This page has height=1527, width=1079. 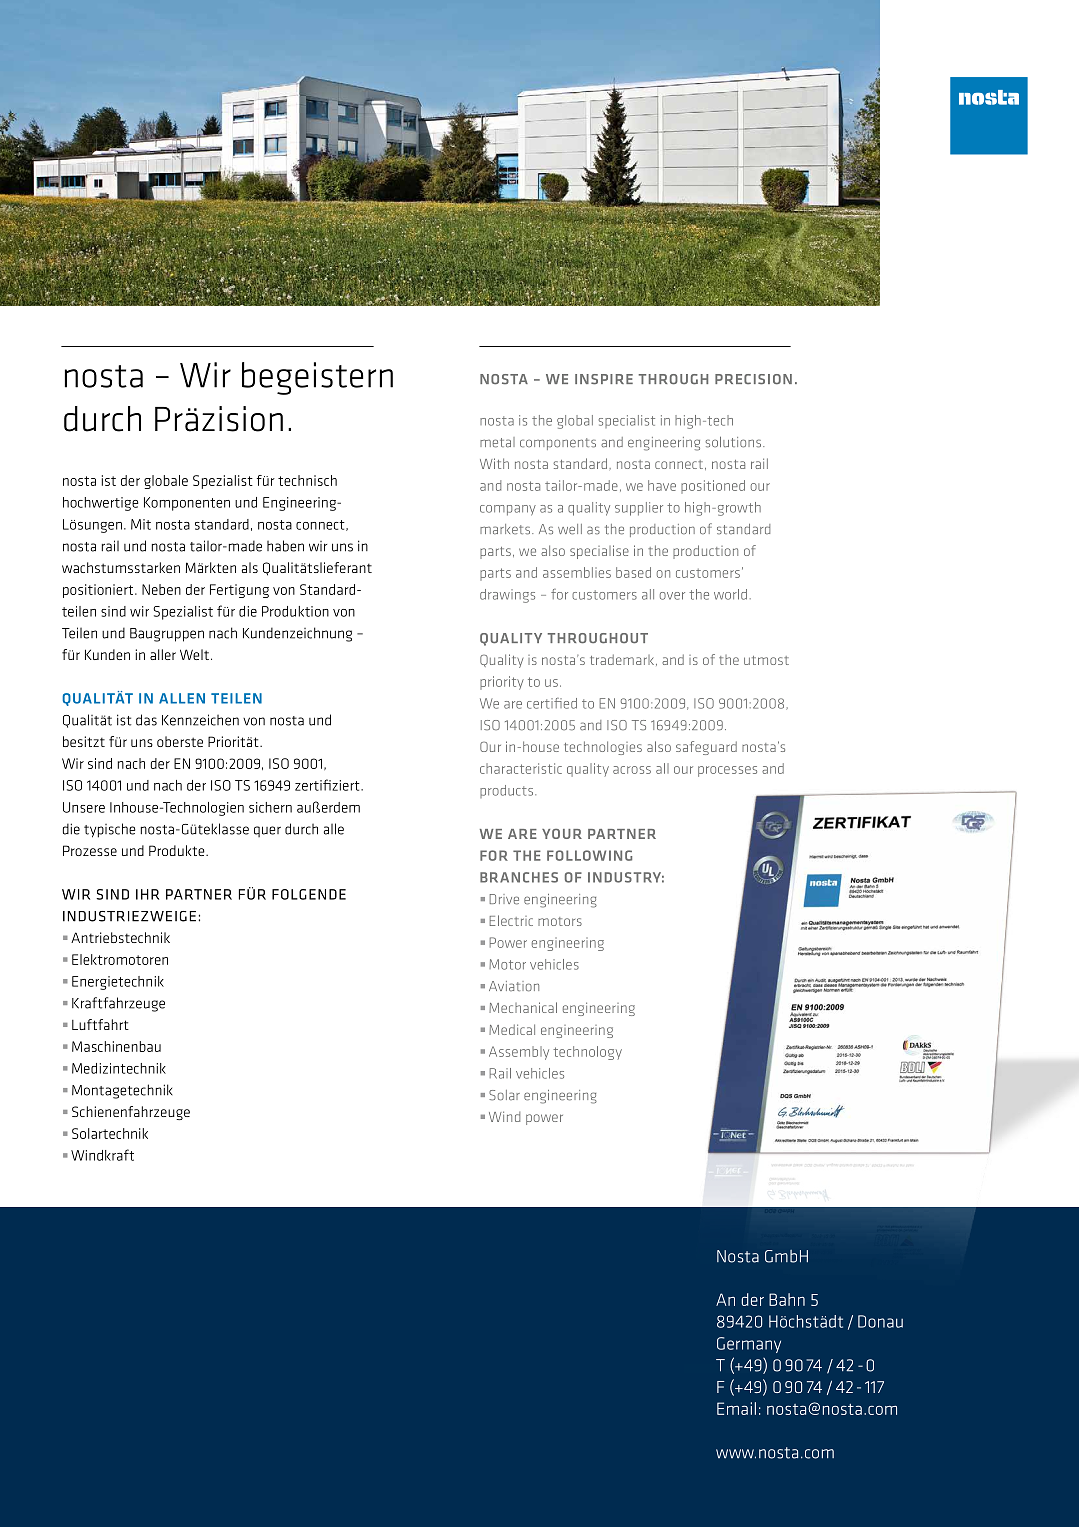 What do you see at coordinates (734, 442) in the page?
I see `solutions` at bounding box center [734, 442].
